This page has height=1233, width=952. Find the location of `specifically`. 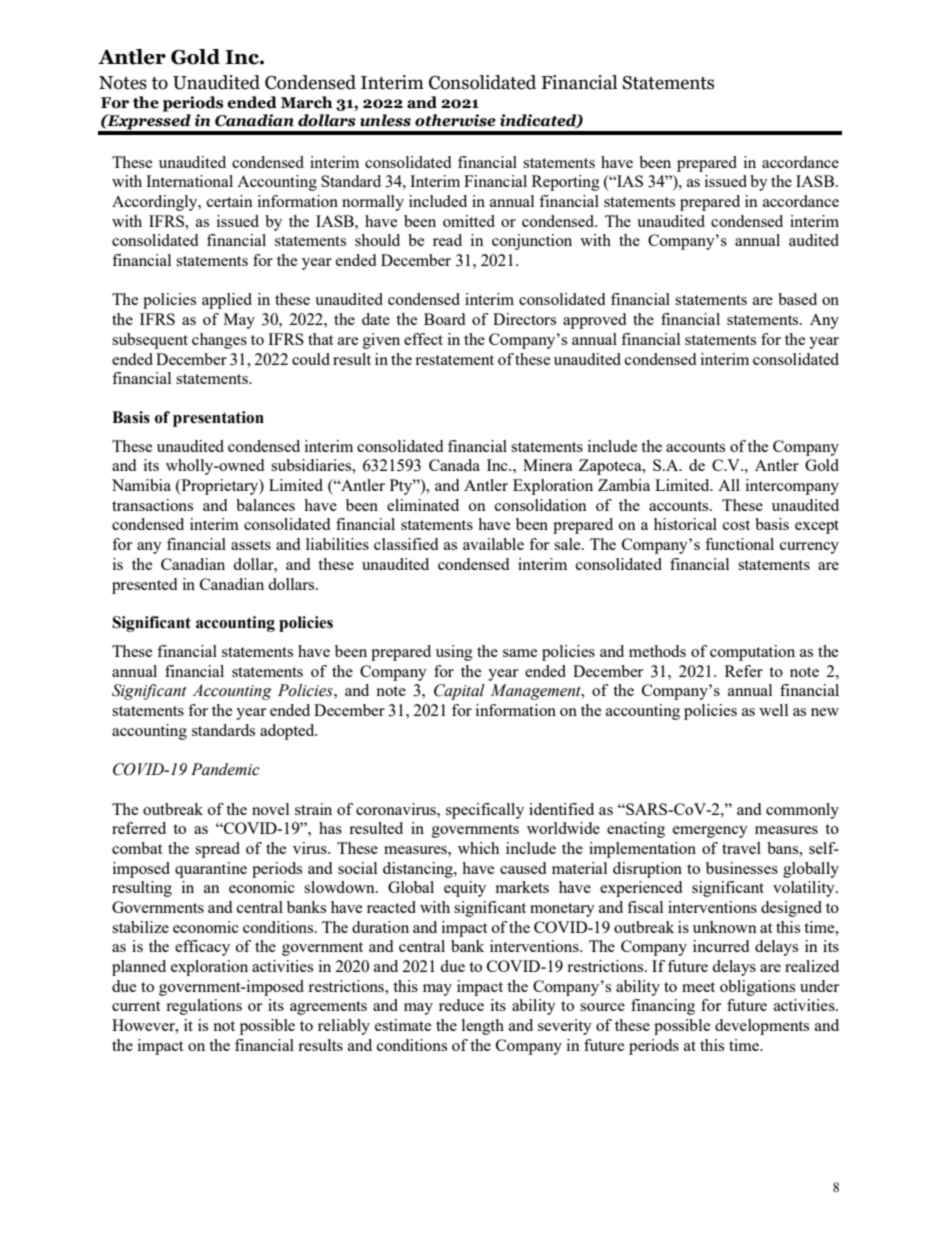

specifically is located at coordinates (485, 811).
